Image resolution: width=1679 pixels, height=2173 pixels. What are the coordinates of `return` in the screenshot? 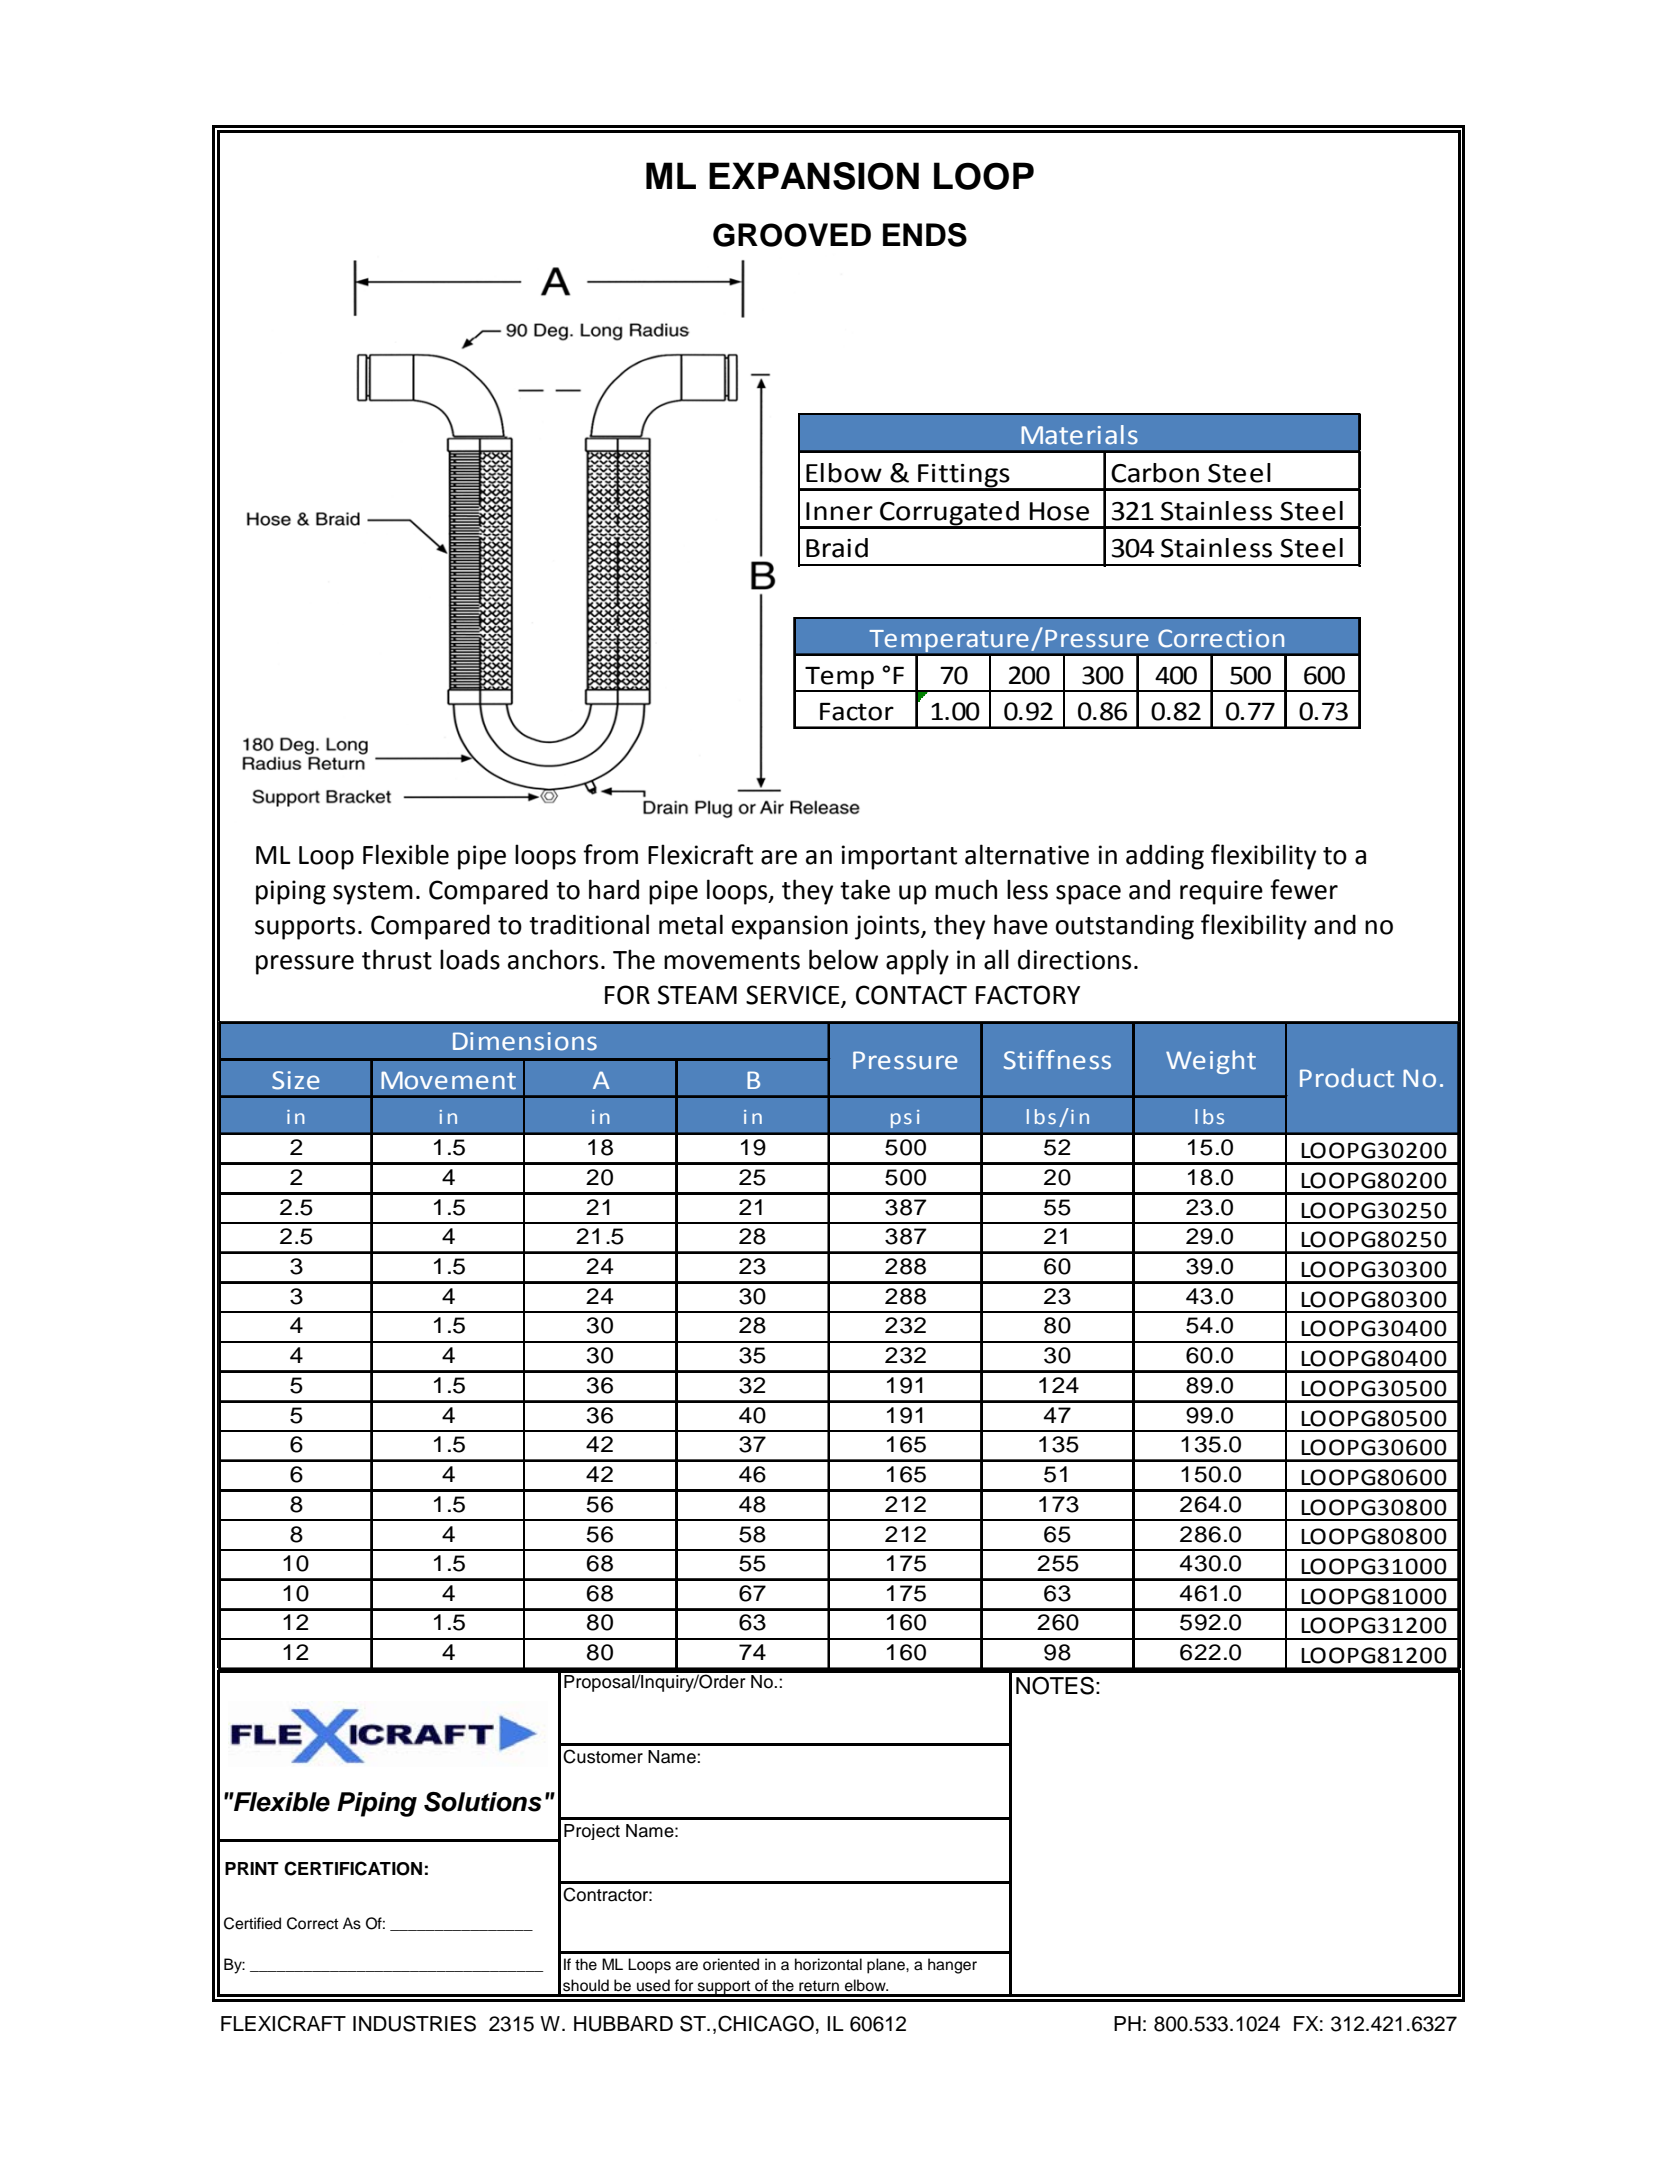 It's located at (819, 1986).
